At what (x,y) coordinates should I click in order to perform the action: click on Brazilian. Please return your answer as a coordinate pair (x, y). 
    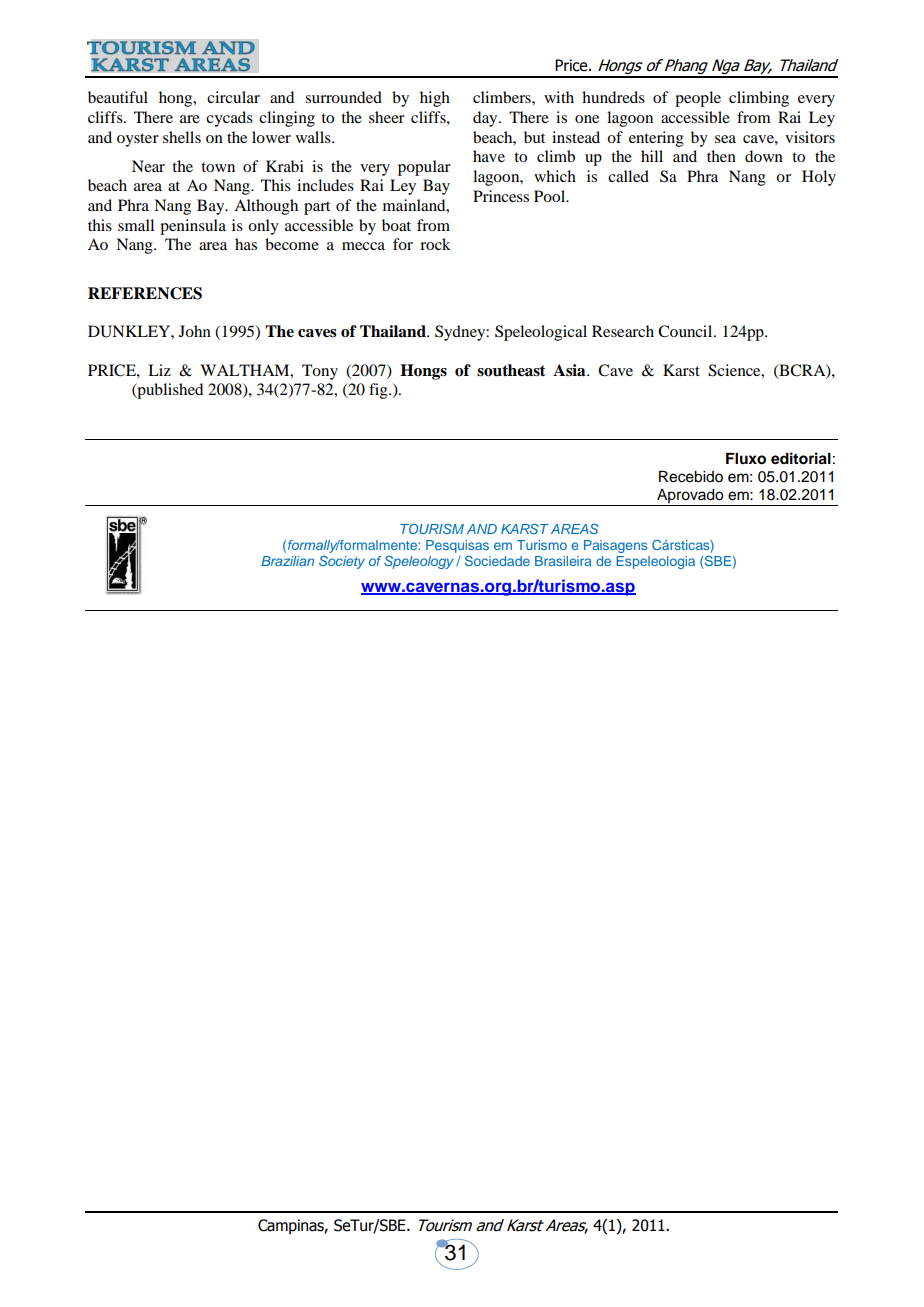
    Looking at the image, I should click on (287, 561).
